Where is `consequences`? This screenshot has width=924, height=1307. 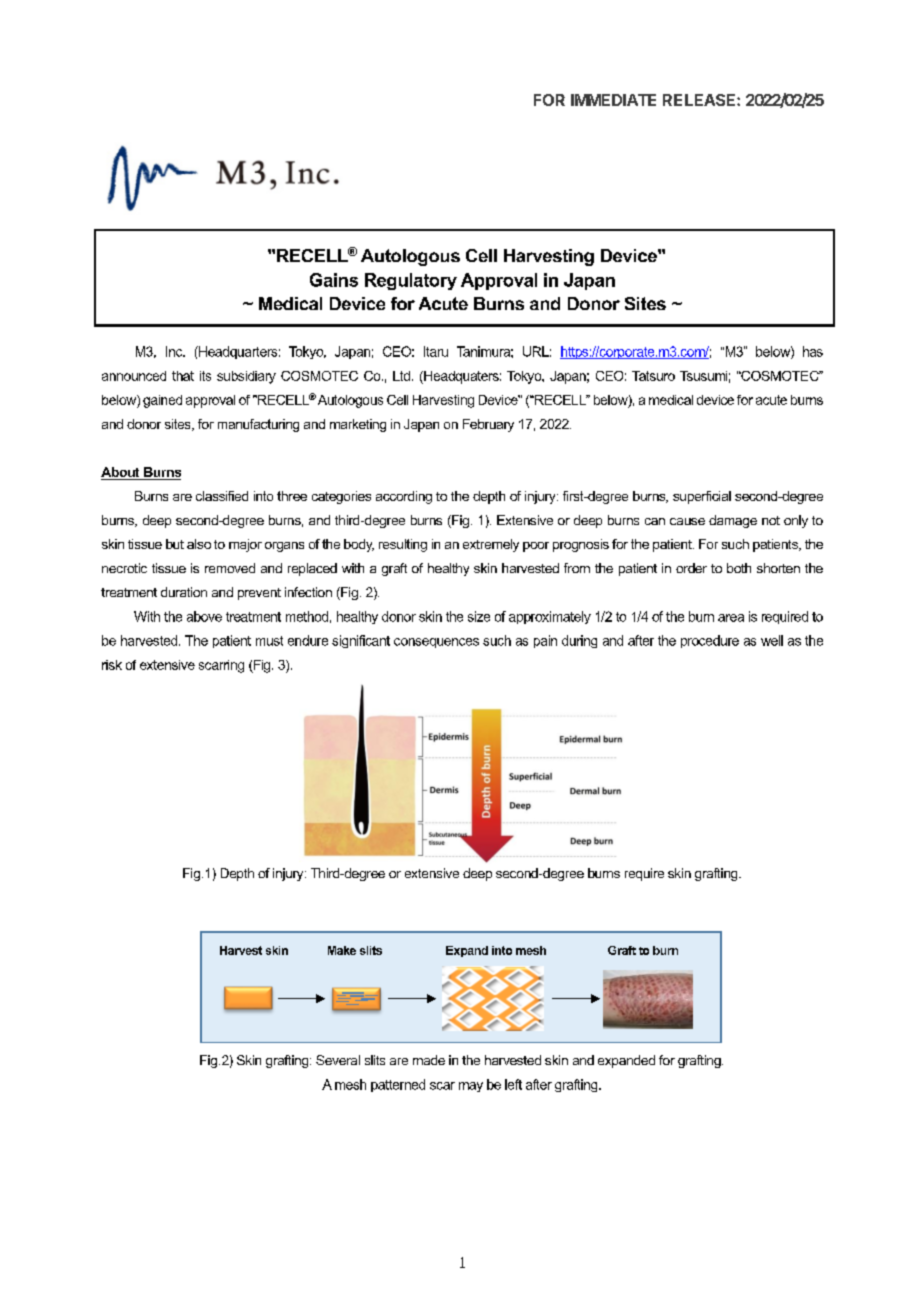 consequences is located at coordinates (436, 643).
